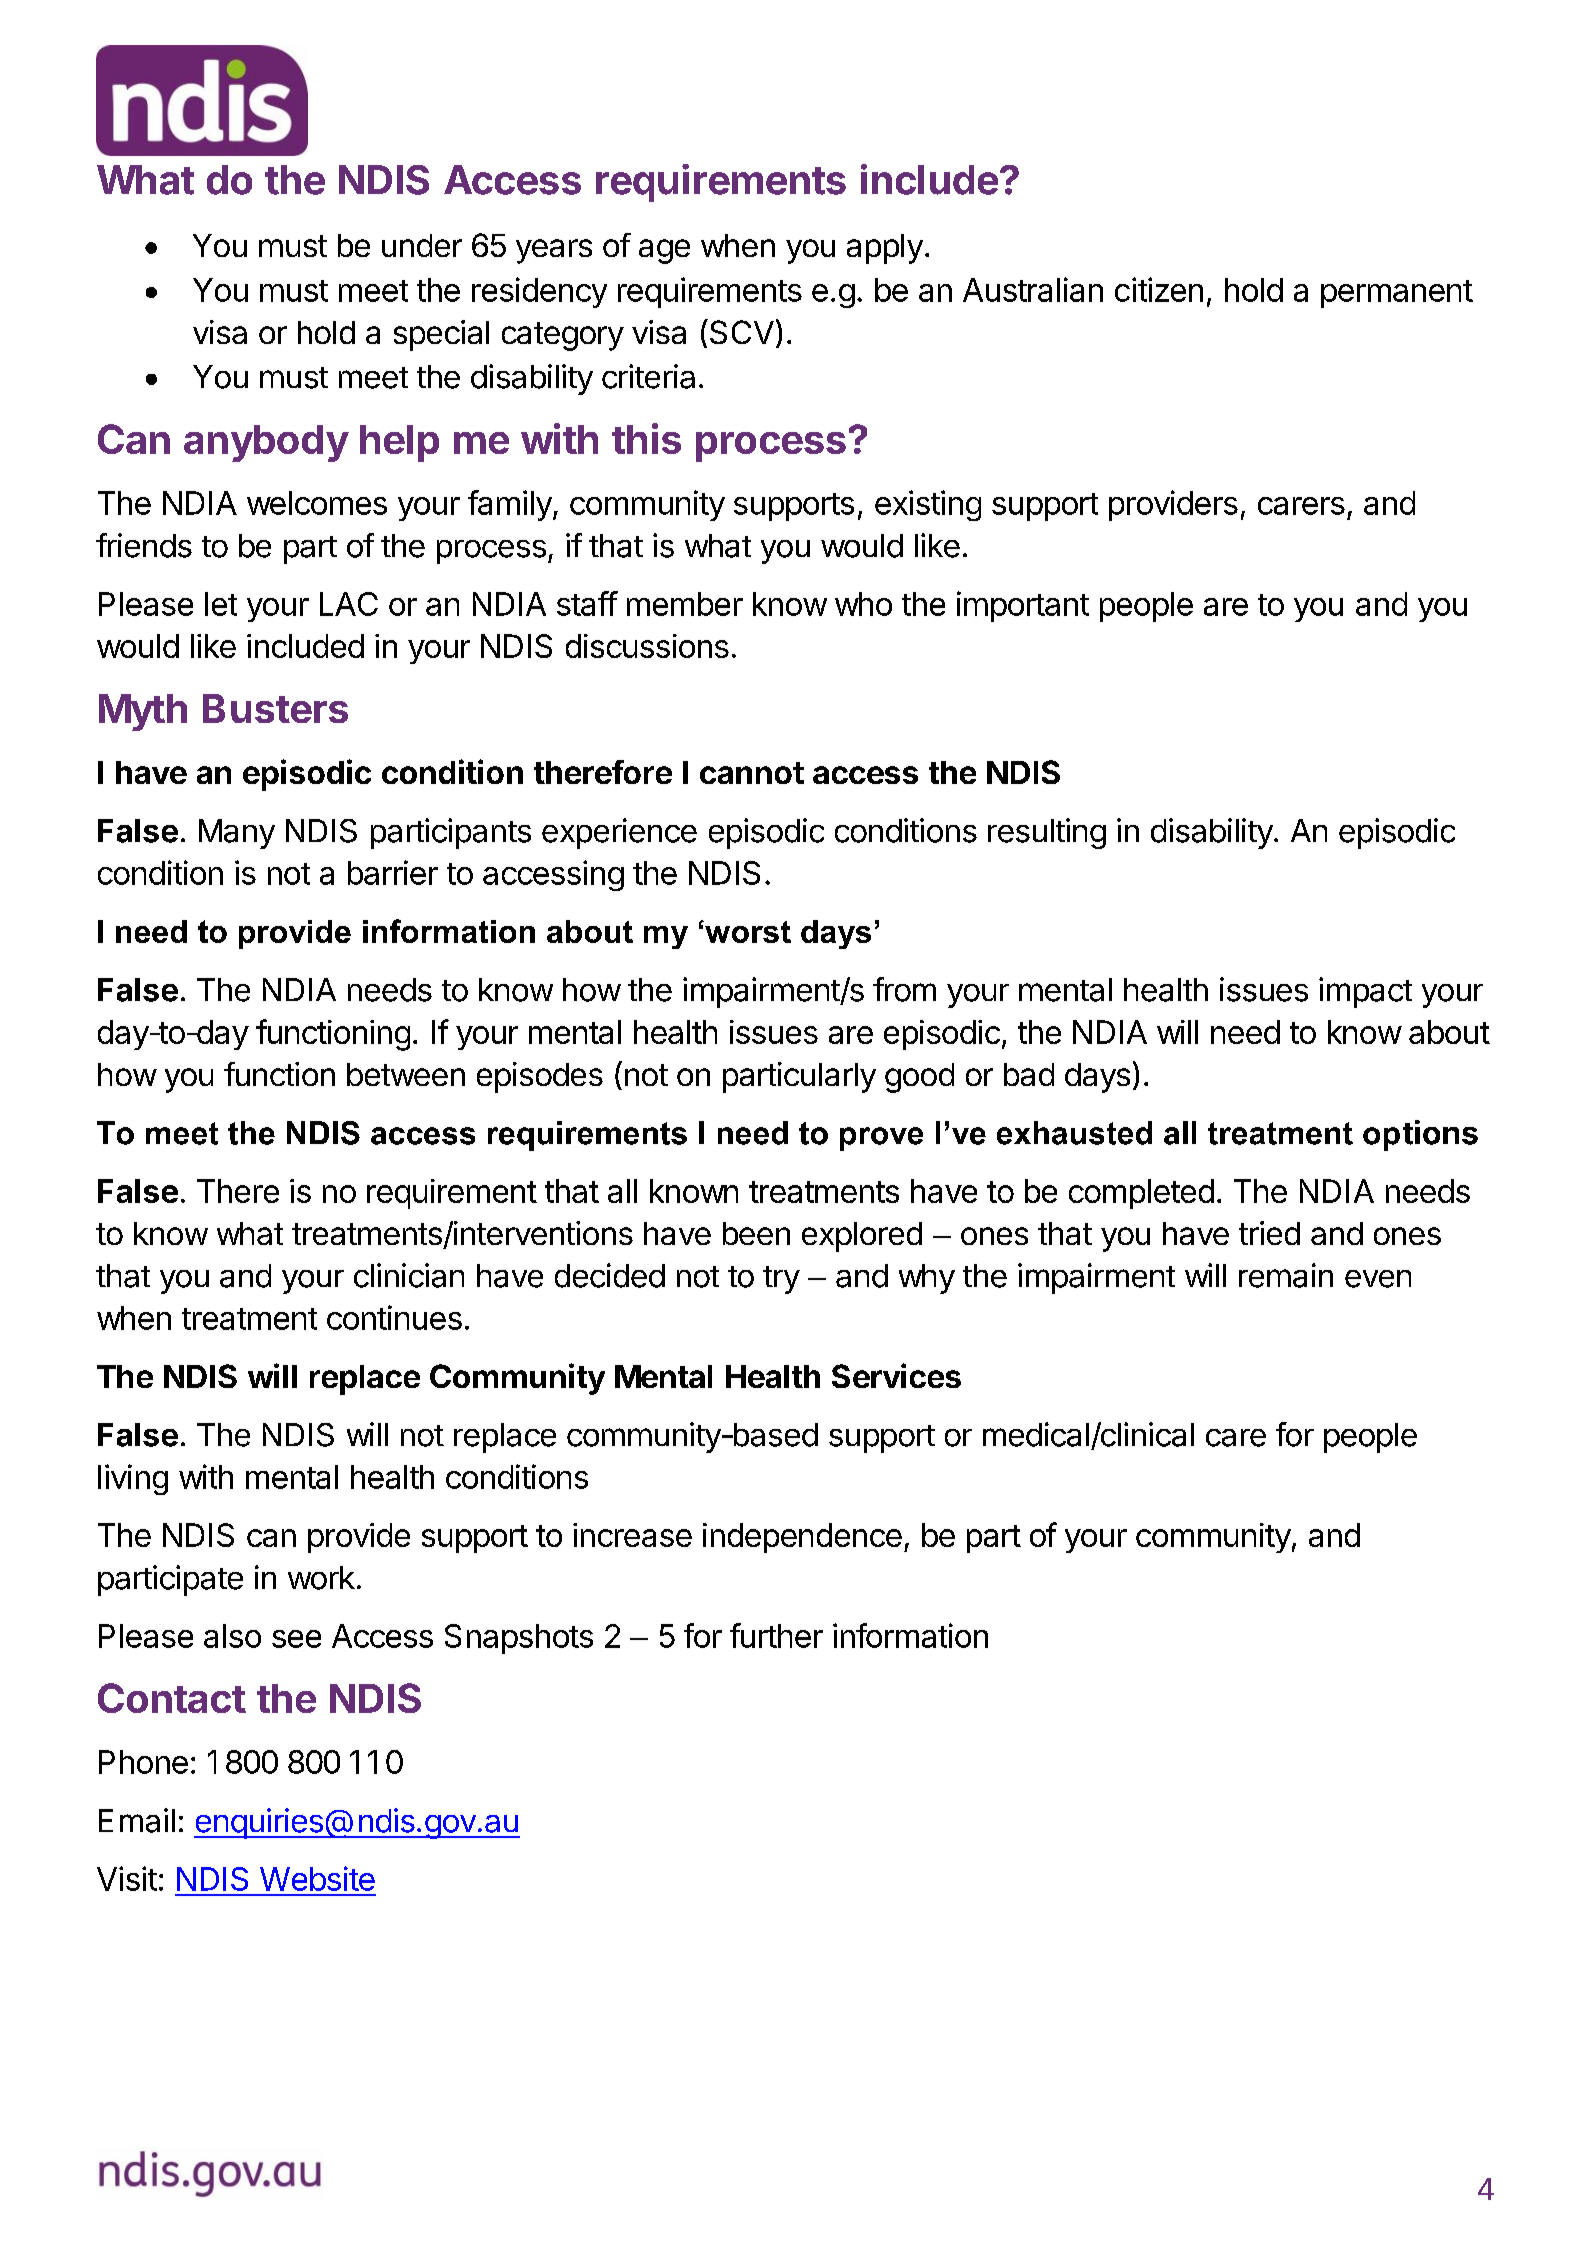  I want to click on impact, so click(1365, 992).
